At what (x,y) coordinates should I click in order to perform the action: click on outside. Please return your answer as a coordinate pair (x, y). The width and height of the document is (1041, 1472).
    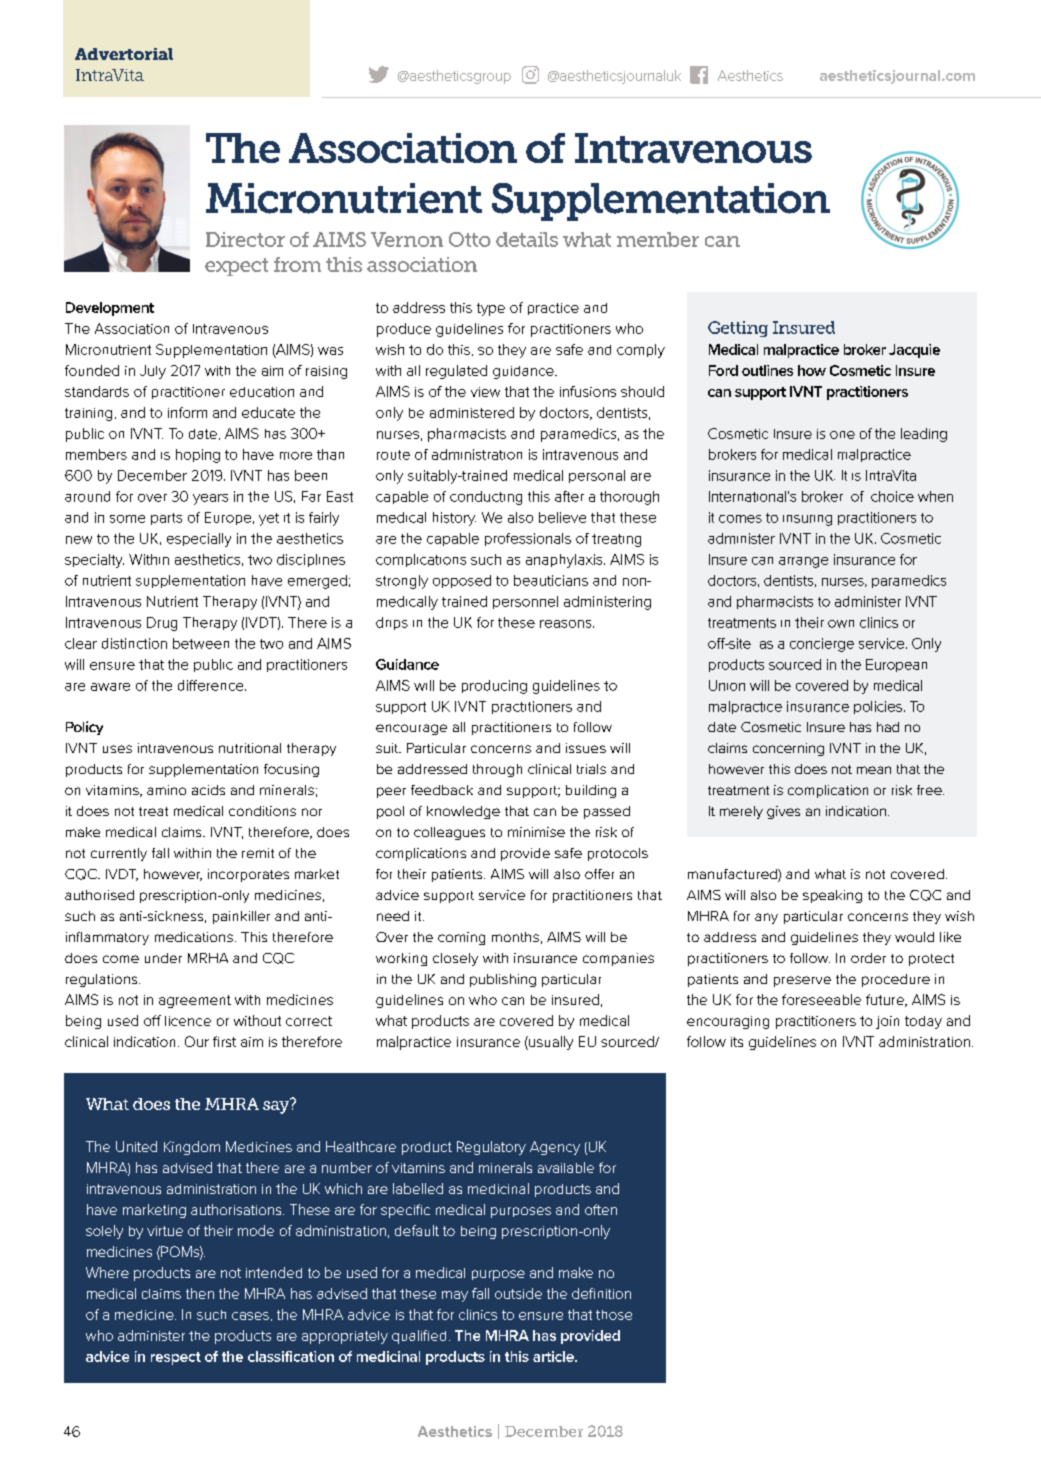
    Looking at the image, I should click on (518, 1293).
